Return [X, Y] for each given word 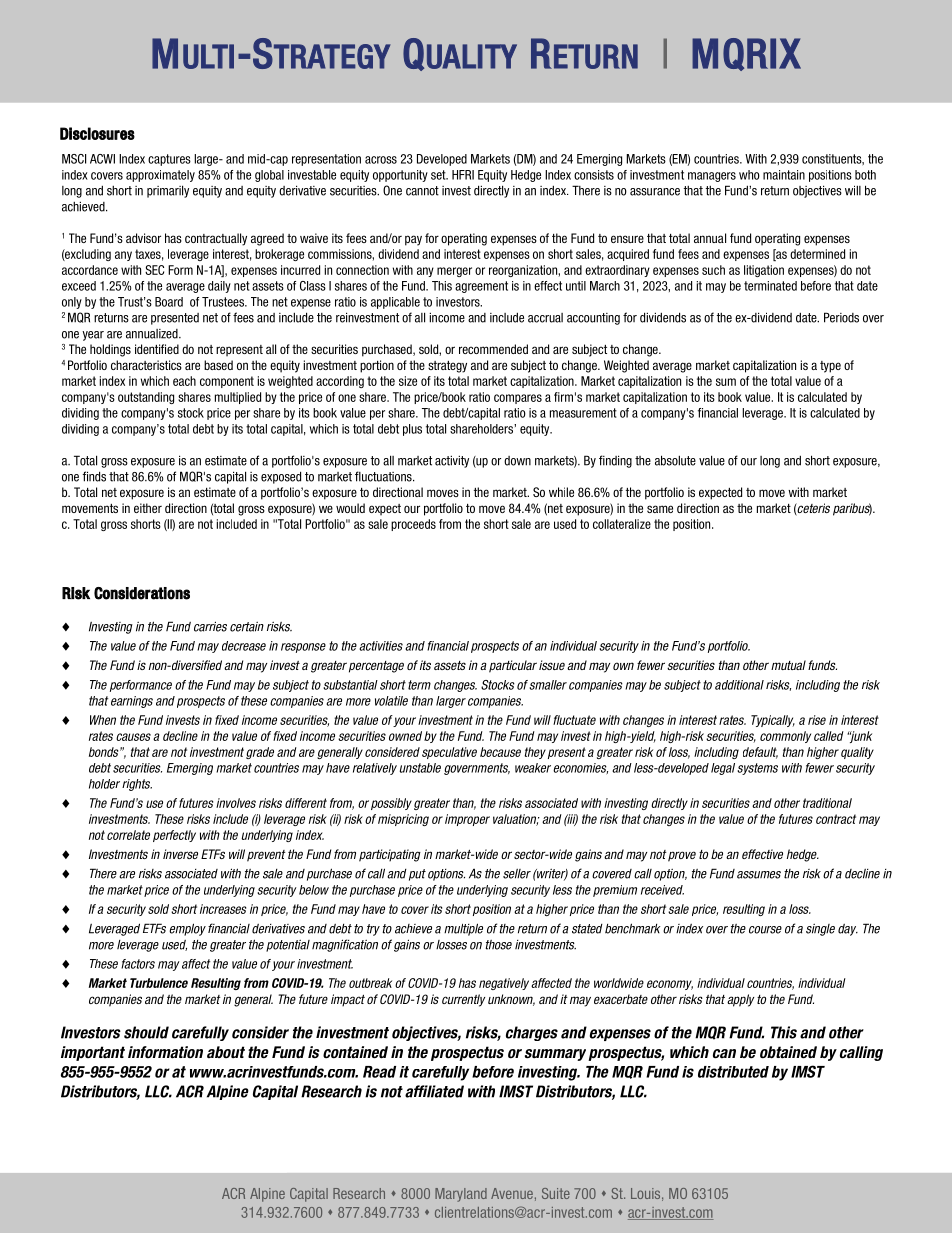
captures [169, 160]
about [226, 1052]
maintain [784, 175]
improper [467, 820]
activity [452, 461]
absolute [675, 460]
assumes [759, 875]
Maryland [461, 1195]
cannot [422, 191]
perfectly [174, 836]
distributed [733, 1072]
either [148, 508]
